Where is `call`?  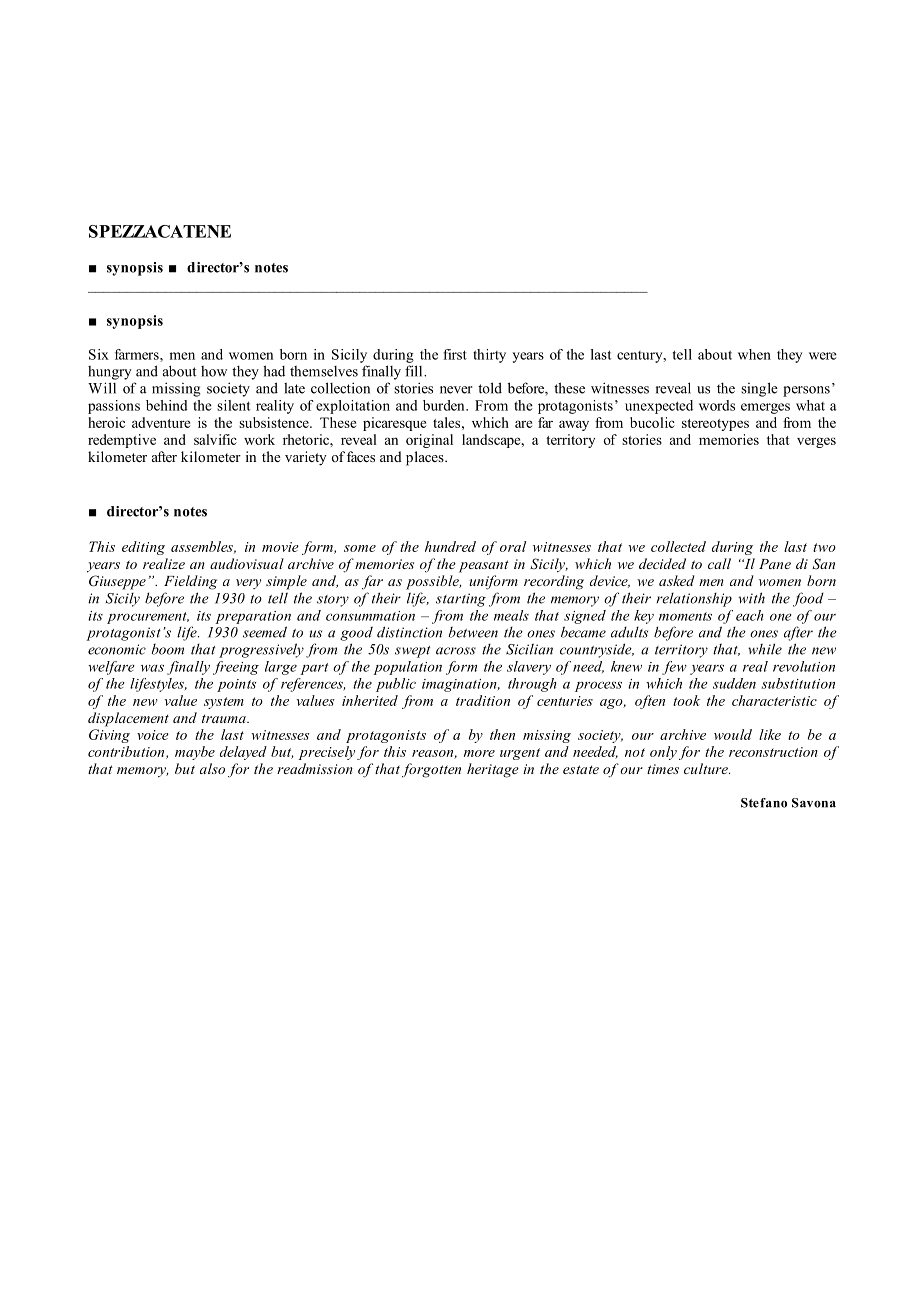 call is located at coordinates (719, 563).
